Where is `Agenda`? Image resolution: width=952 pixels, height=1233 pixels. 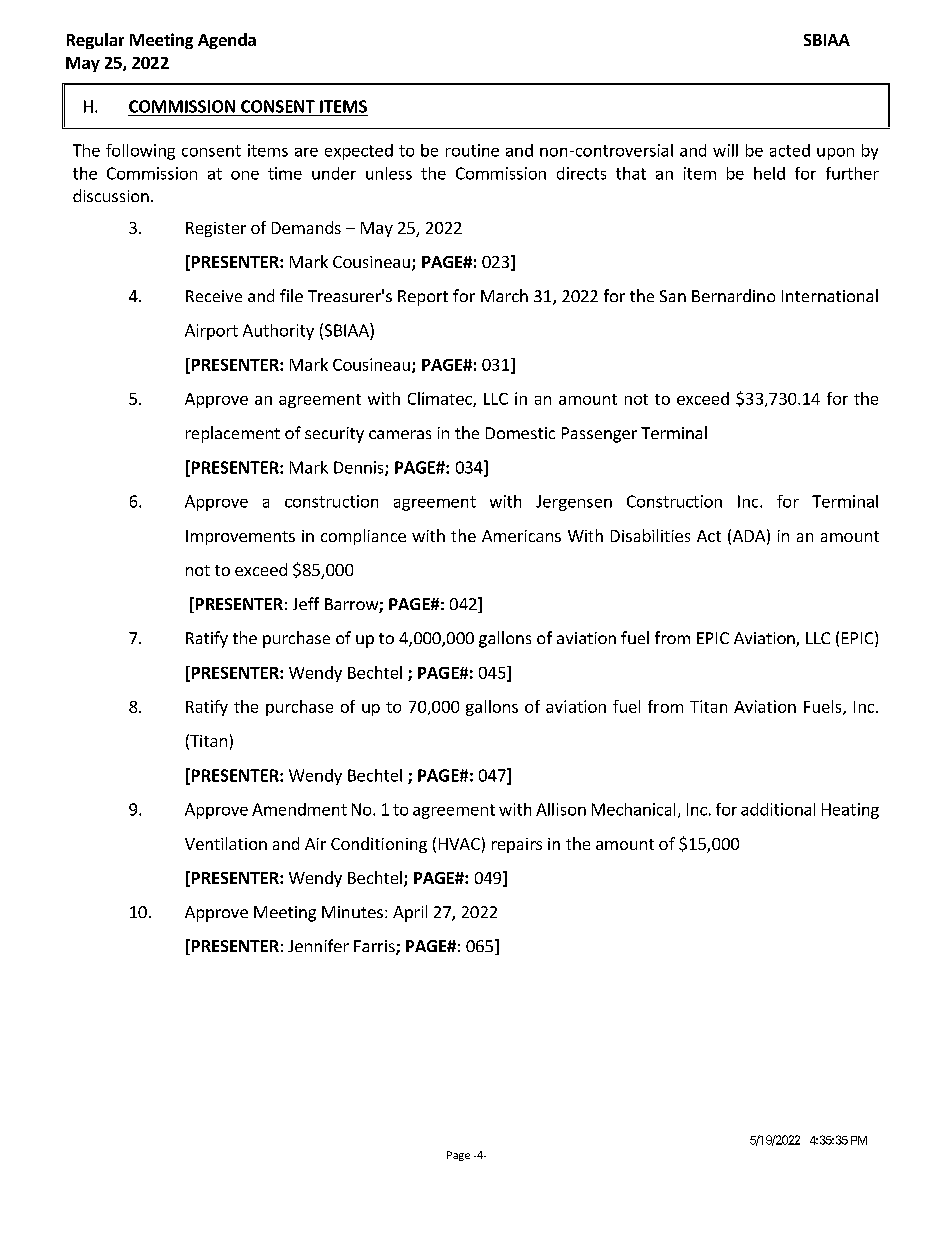
Agenda is located at coordinates (227, 41).
